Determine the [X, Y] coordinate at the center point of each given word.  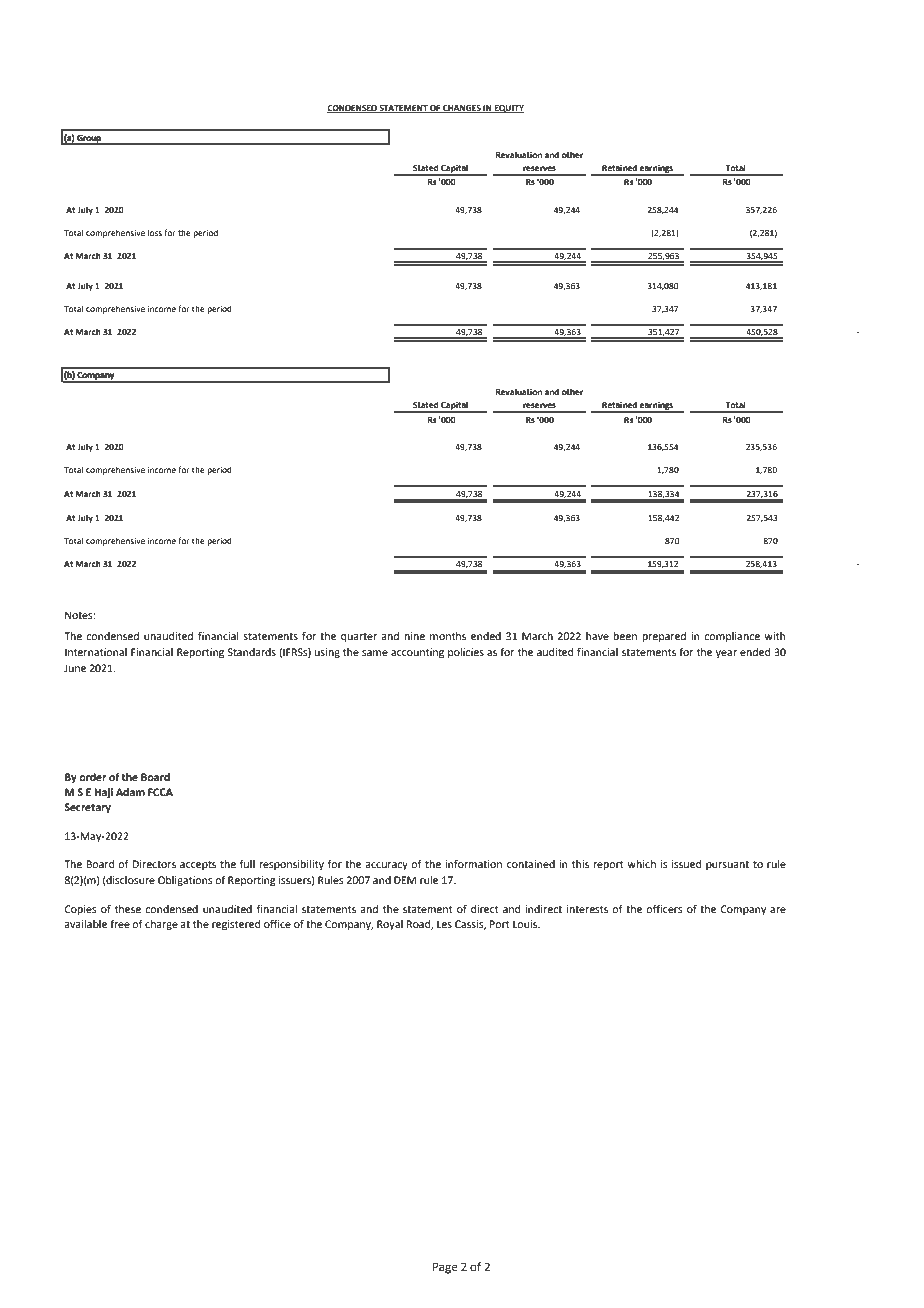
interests [587, 909]
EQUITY [508, 109]
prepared [664, 637]
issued [686, 864]
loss [155, 232]
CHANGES [462, 109]
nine [414, 636]
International [96, 652]
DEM [405, 880]
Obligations [185, 881]
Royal [390, 925]
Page [445, 1268]
